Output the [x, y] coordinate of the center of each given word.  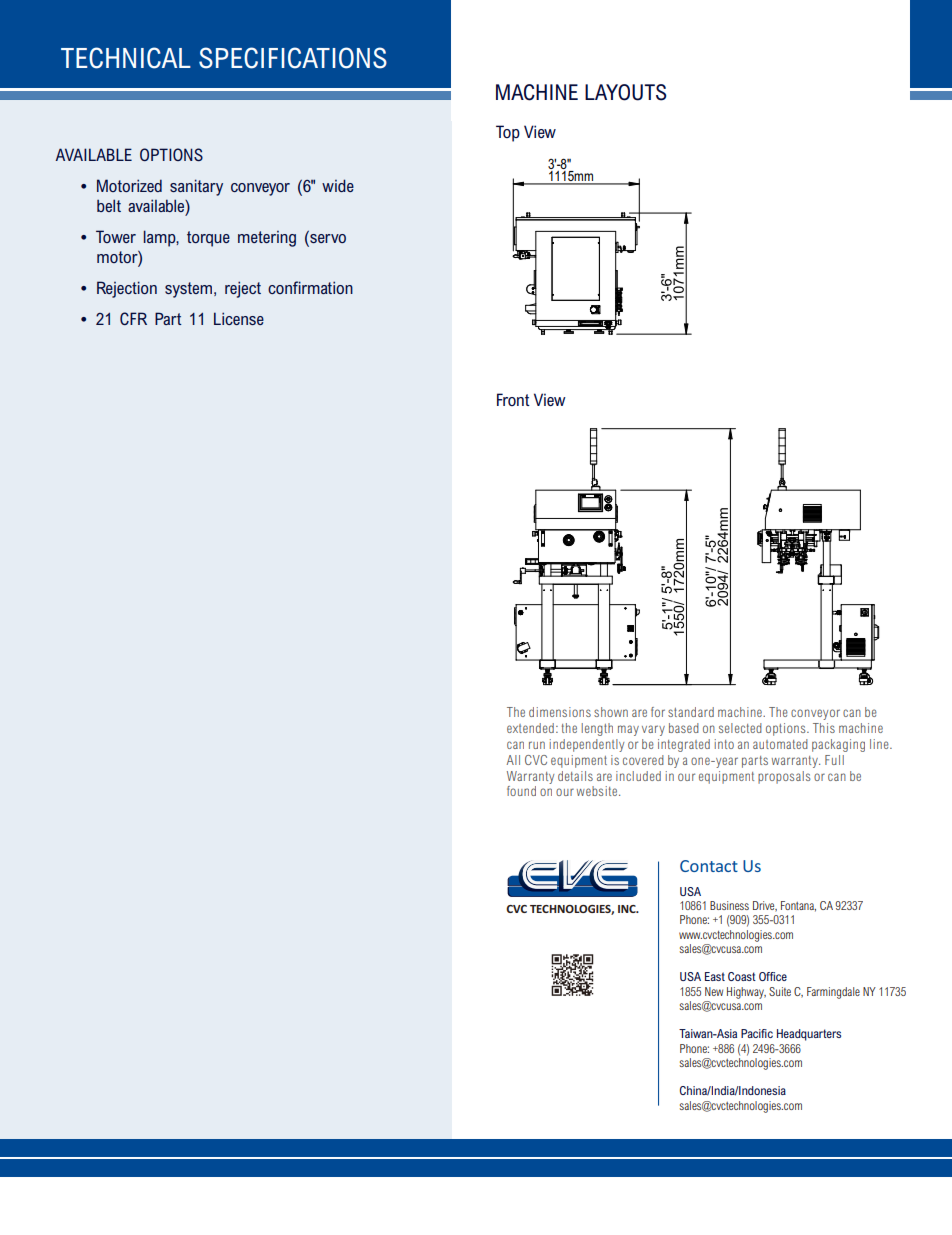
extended [530, 728]
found [521, 791]
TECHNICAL [126, 58]
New [714, 991]
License [239, 318]
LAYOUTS [625, 92]
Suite [780, 991]
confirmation [310, 287]
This [824, 728]
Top [508, 133]
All [513, 760]
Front [513, 399]
